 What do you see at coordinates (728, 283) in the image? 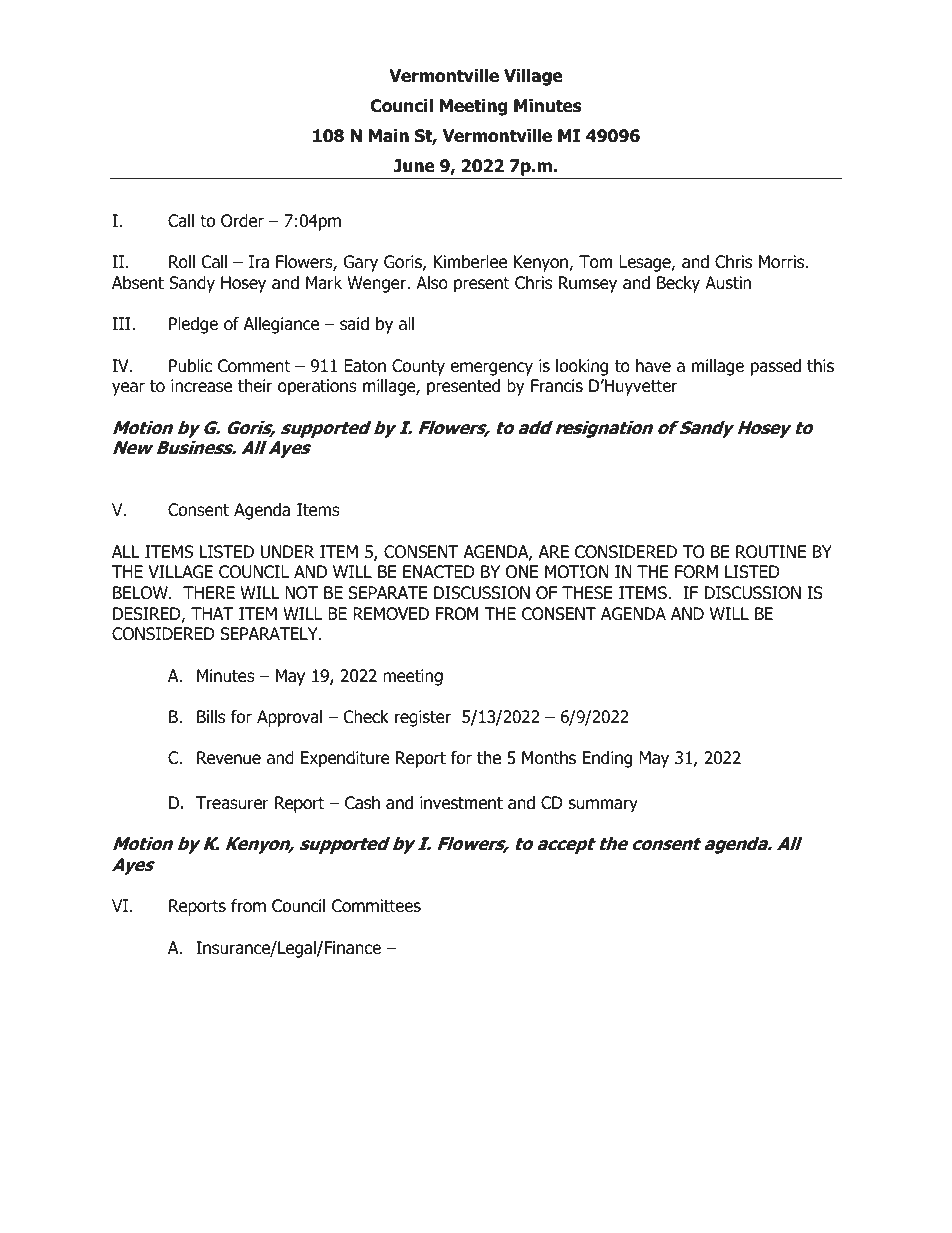
I see `Austin` at bounding box center [728, 283].
